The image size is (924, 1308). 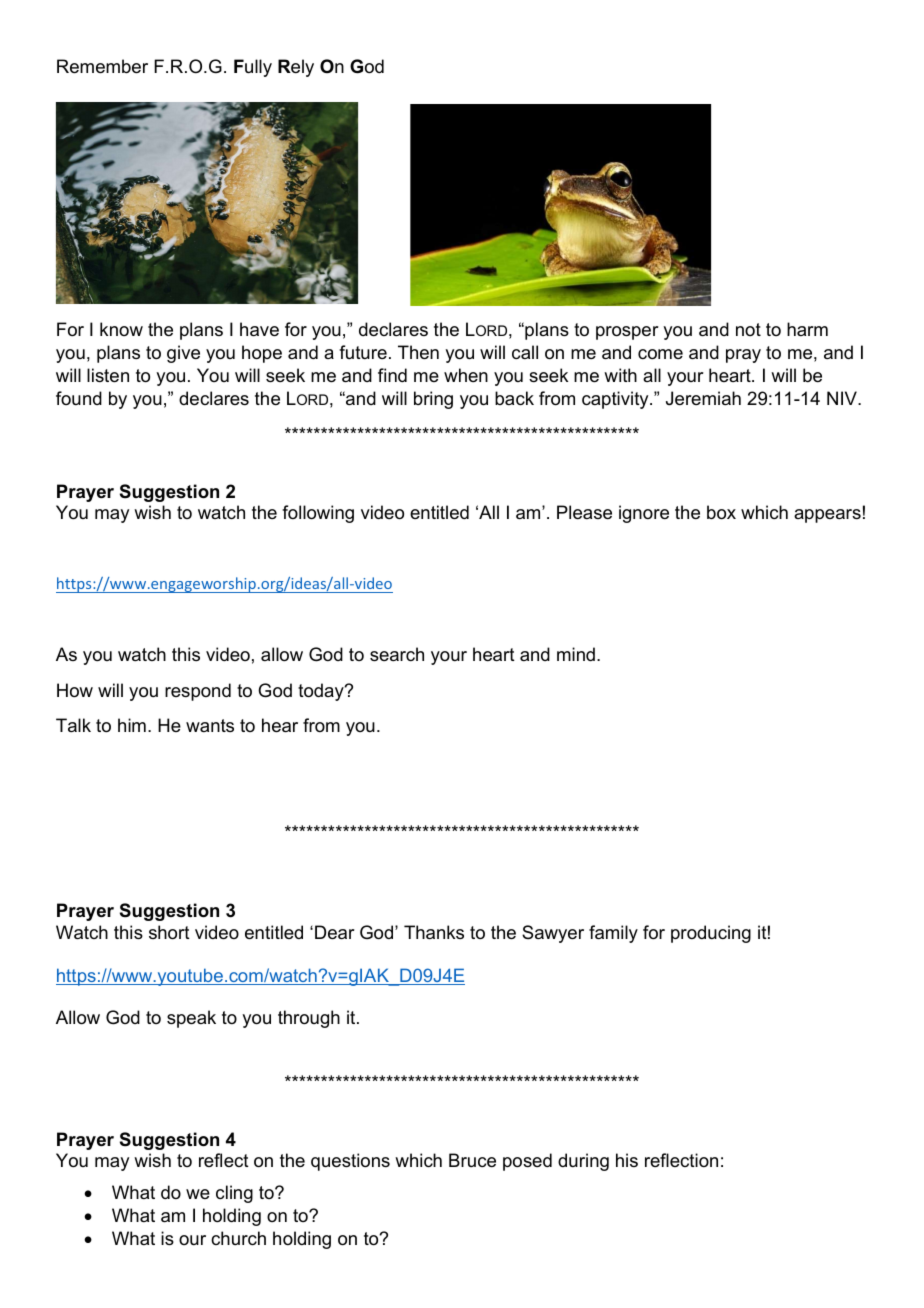 What do you see at coordinates (234, 1194) in the page?
I see `cling` at bounding box center [234, 1194].
